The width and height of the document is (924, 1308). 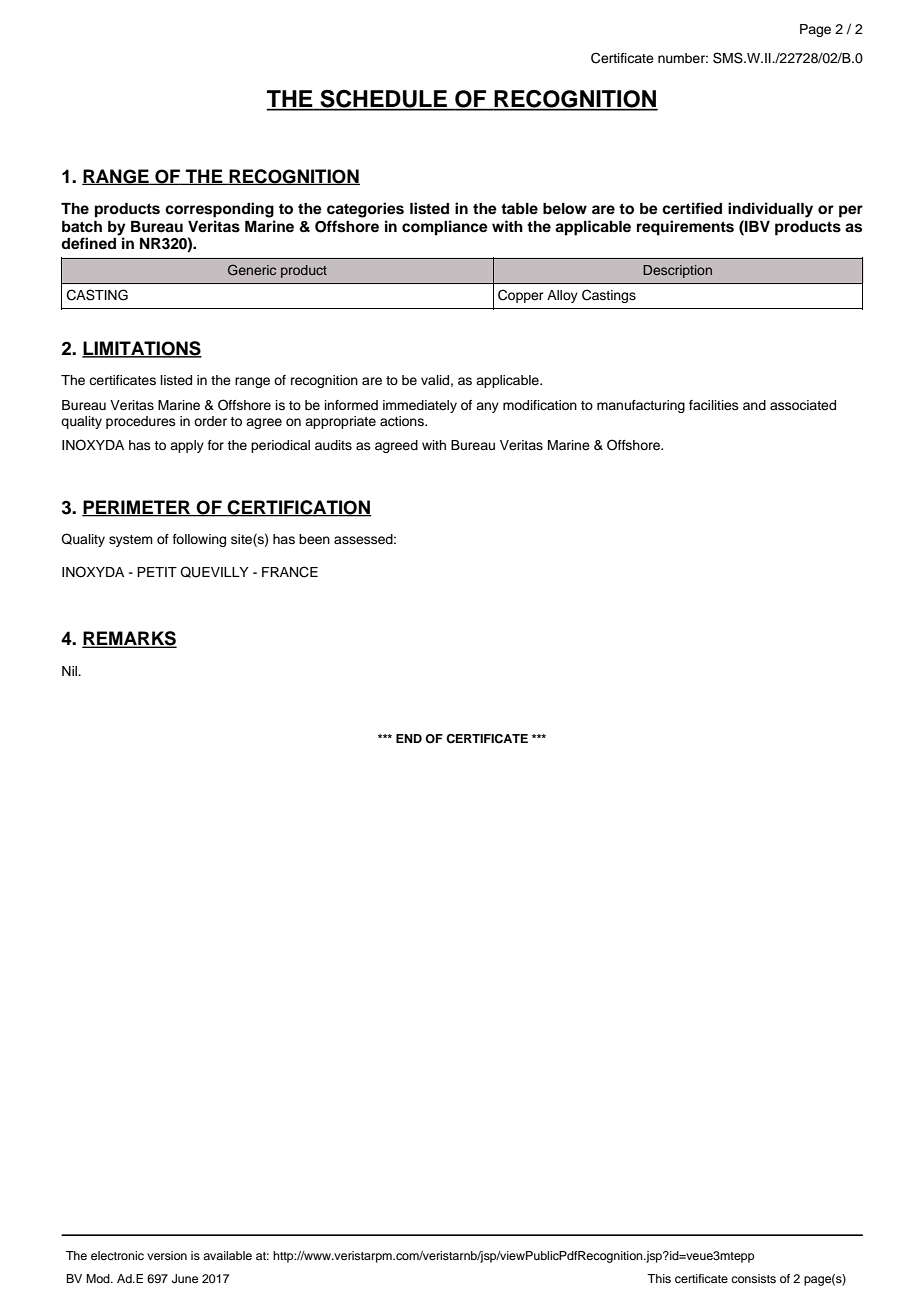 I want to click on PERIMETER, so click(x=137, y=508).
